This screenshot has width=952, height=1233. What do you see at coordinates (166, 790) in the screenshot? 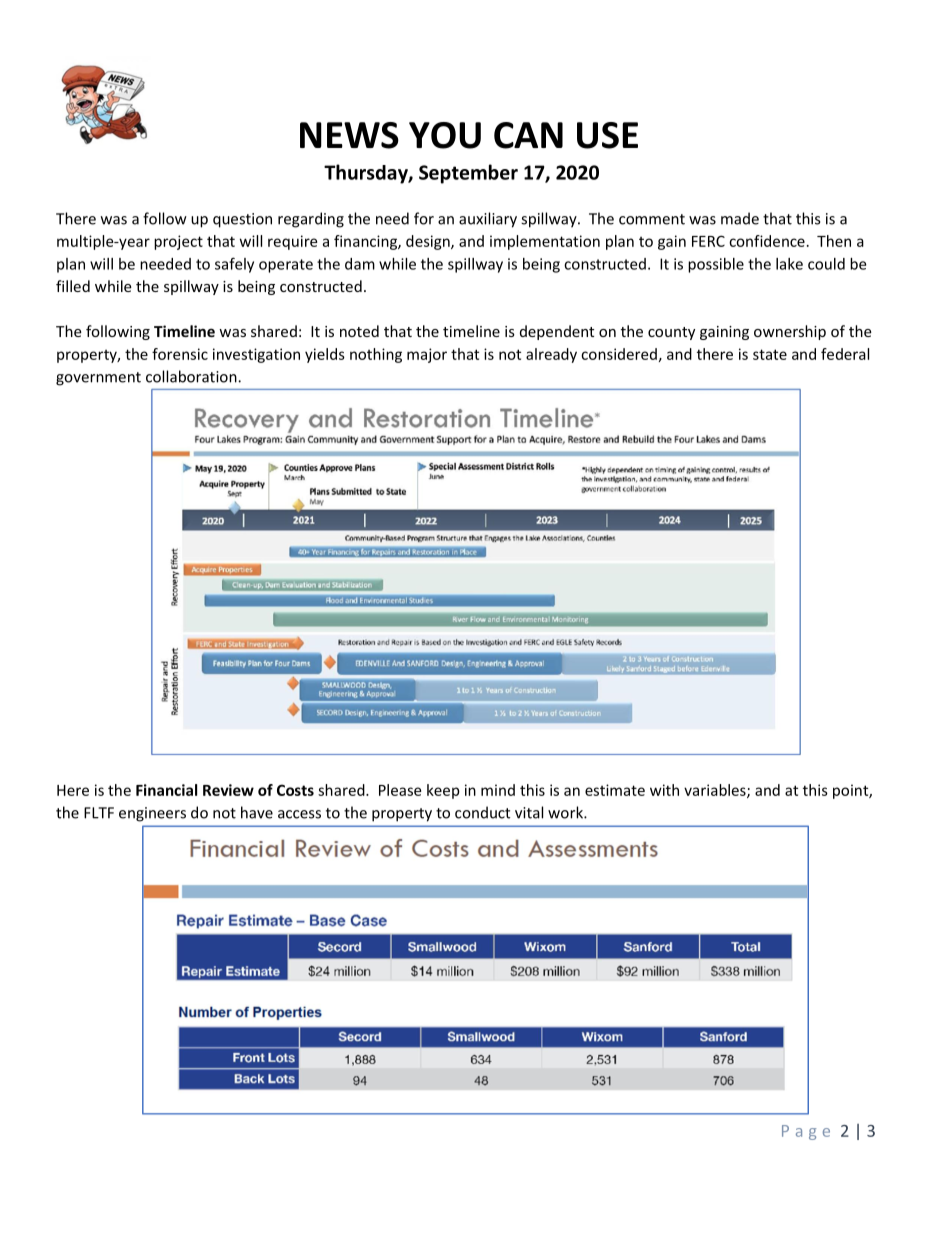
I see `Financial` at bounding box center [166, 790].
